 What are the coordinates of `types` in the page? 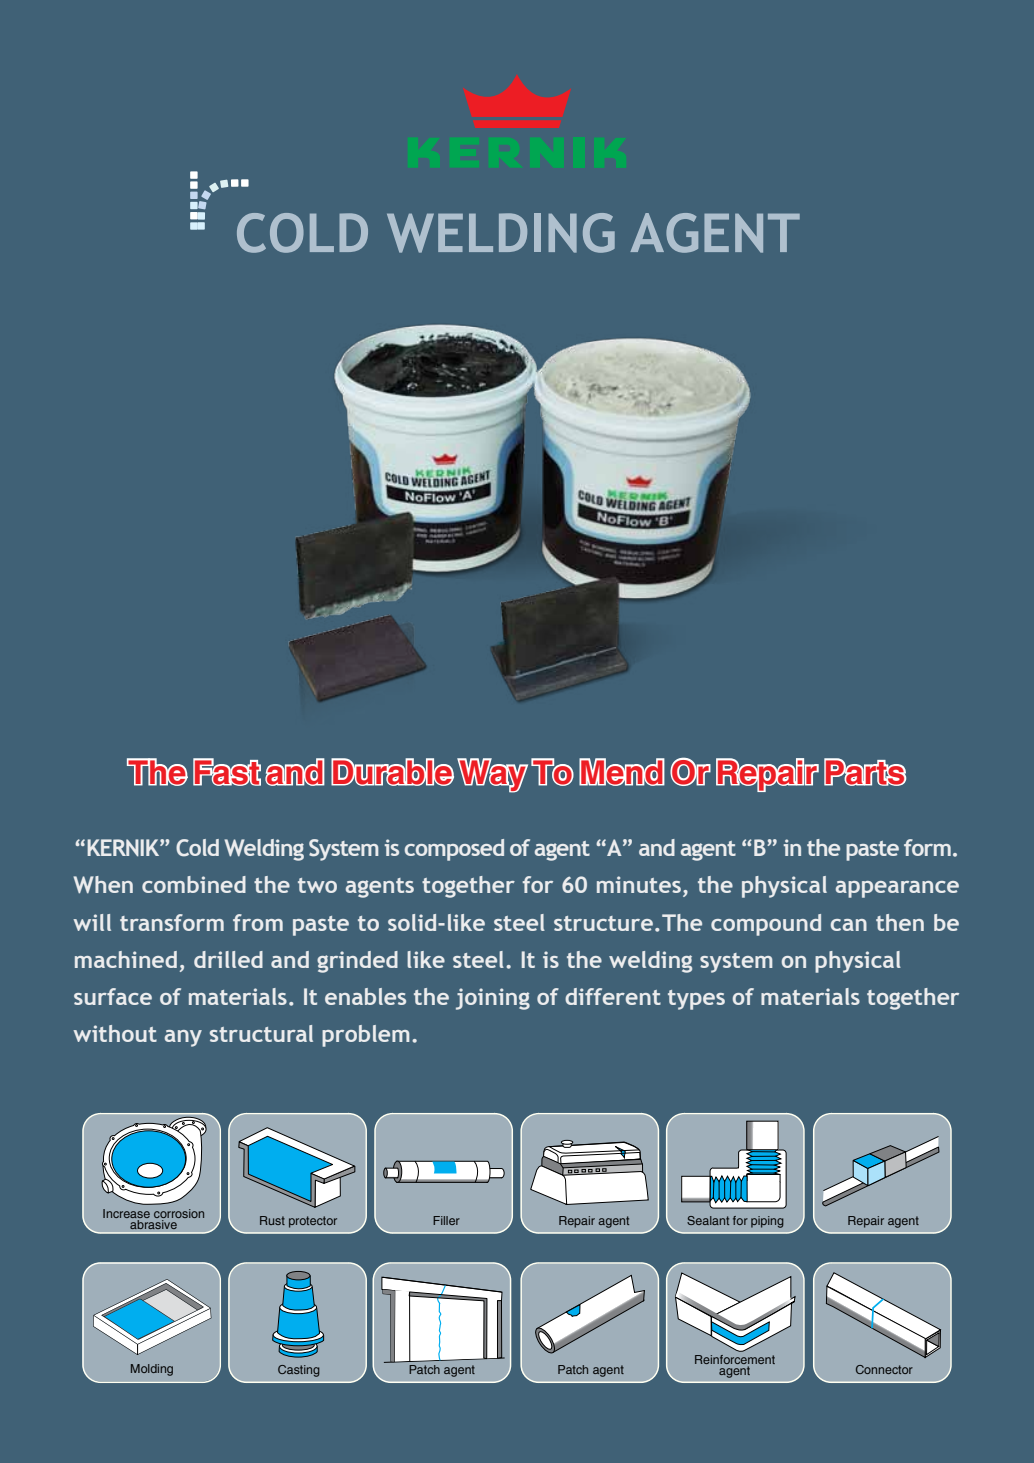 It's located at (696, 1000).
